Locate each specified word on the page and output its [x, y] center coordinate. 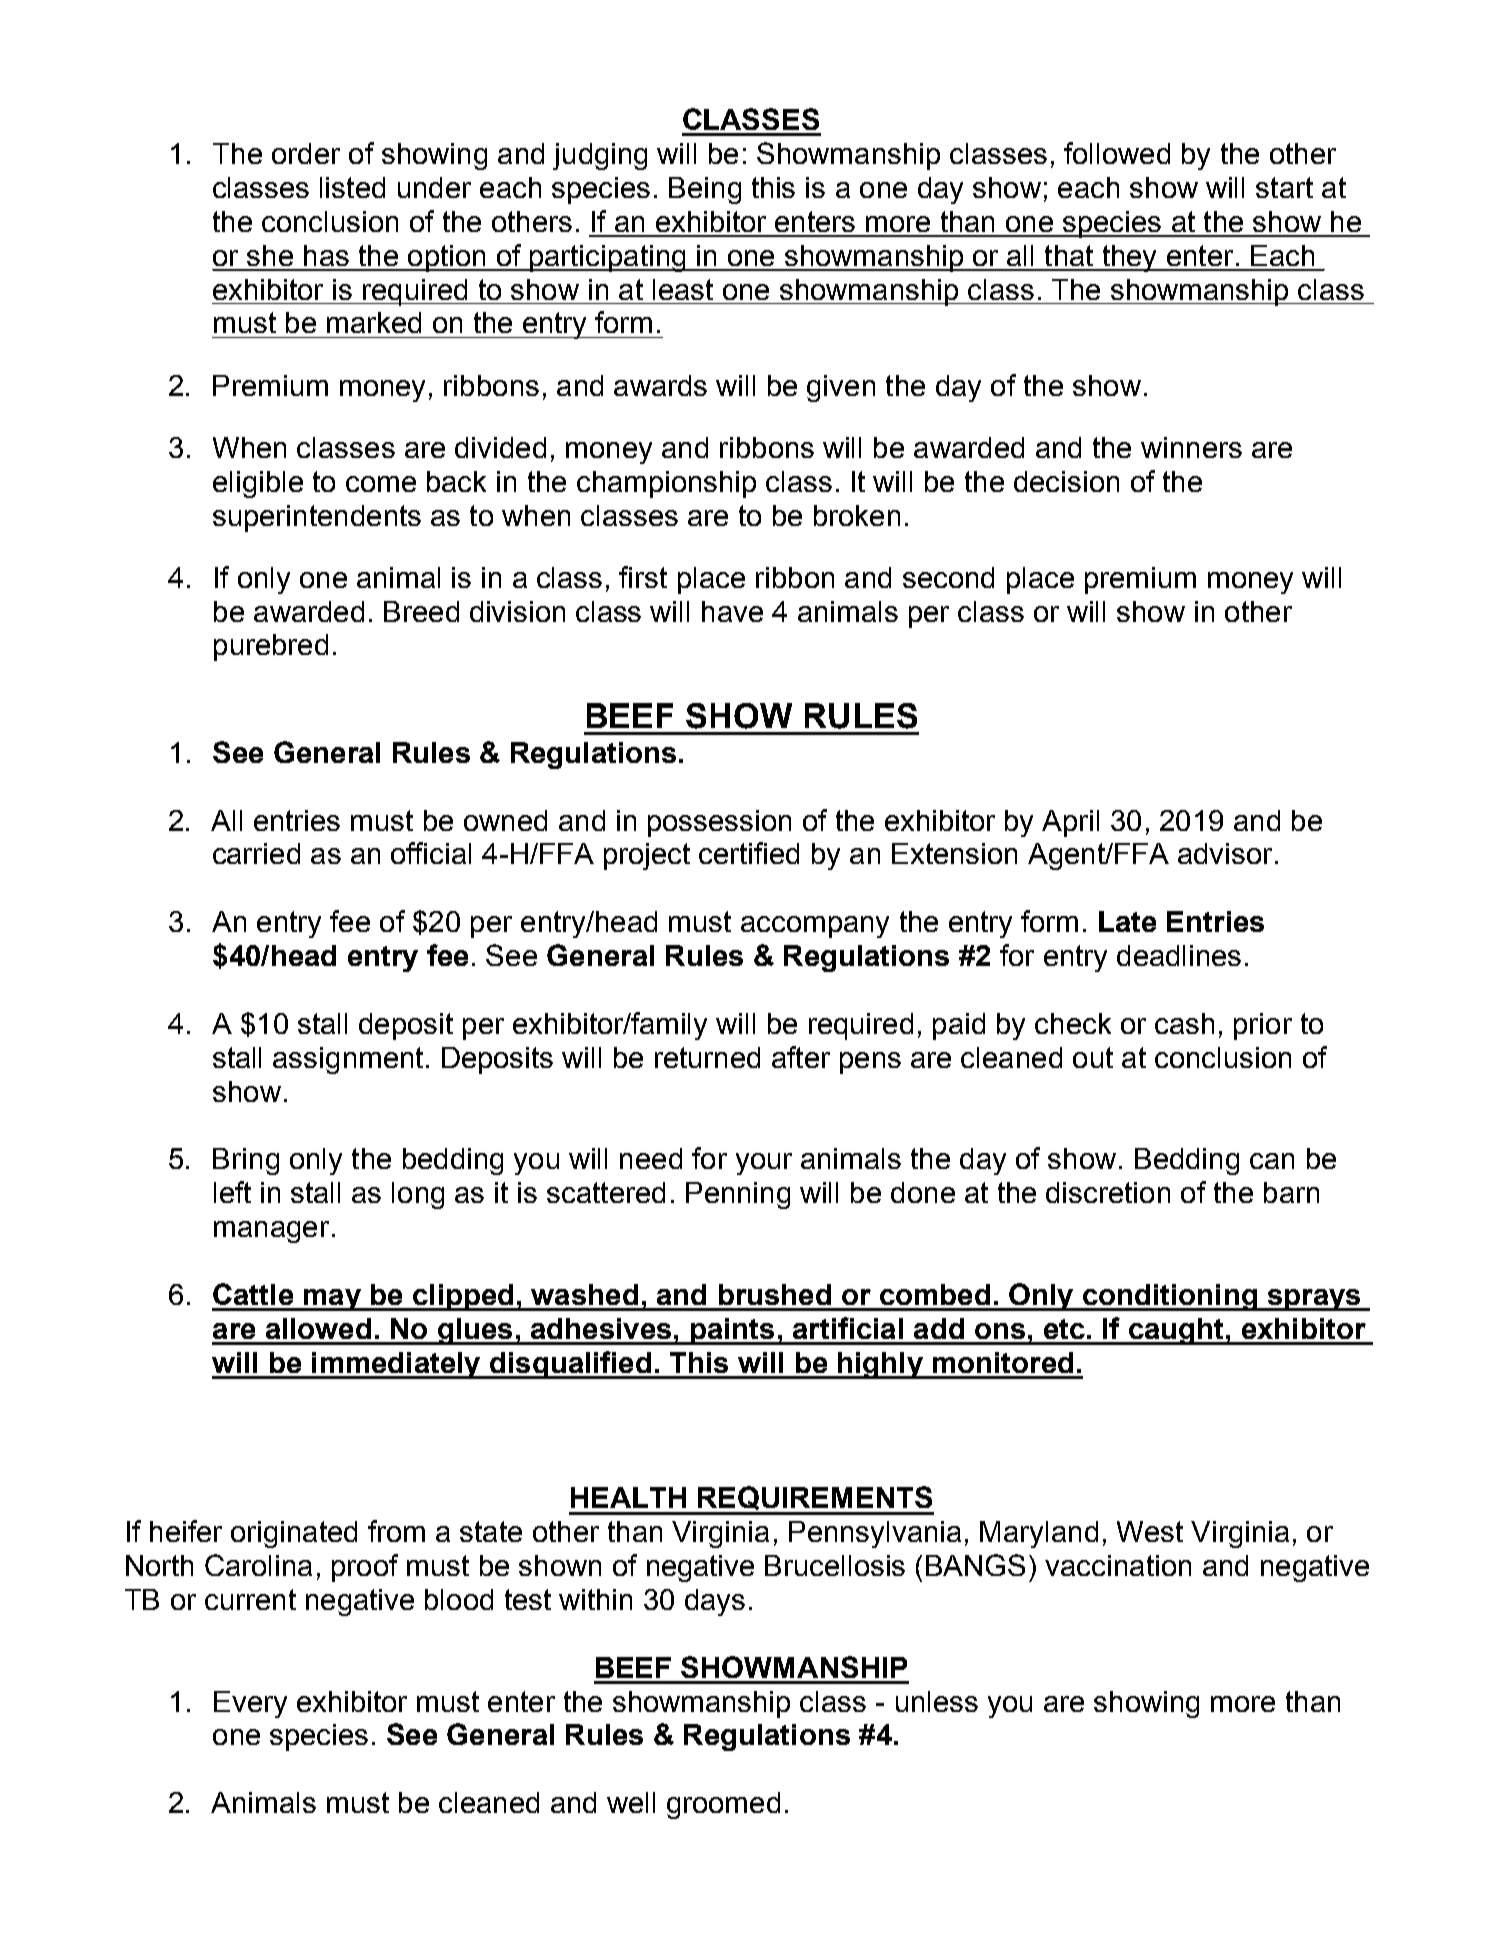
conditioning [1170, 1297]
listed [352, 187]
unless [937, 1701]
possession [719, 823]
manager [271, 1232]
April [1070, 823]
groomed [723, 1805]
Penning [738, 1195]
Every [250, 1704]
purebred [271, 647]
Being [705, 190]
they [1130, 258]
